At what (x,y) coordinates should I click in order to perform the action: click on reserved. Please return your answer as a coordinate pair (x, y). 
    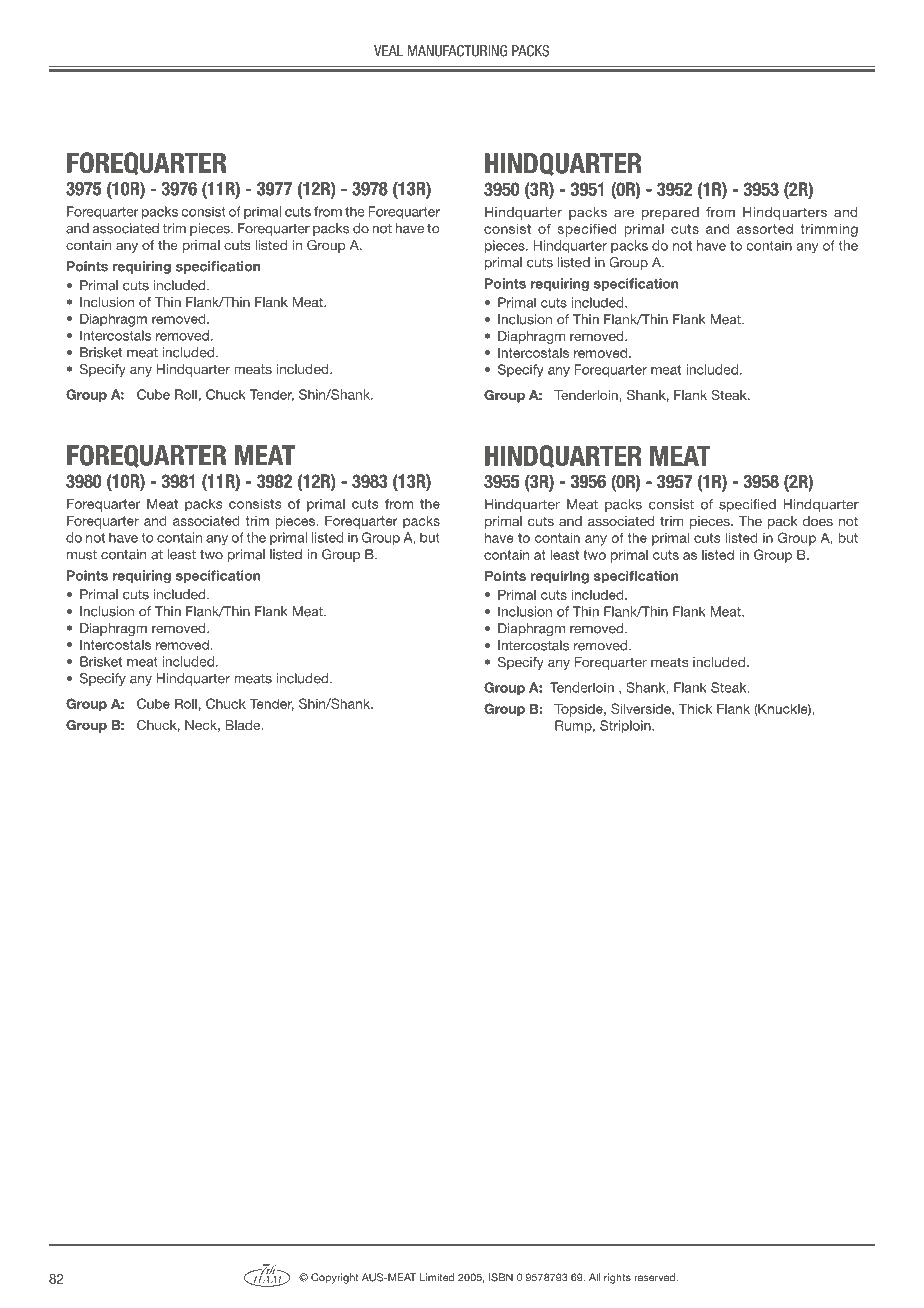
    Looking at the image, I should click on (656, 1277).
